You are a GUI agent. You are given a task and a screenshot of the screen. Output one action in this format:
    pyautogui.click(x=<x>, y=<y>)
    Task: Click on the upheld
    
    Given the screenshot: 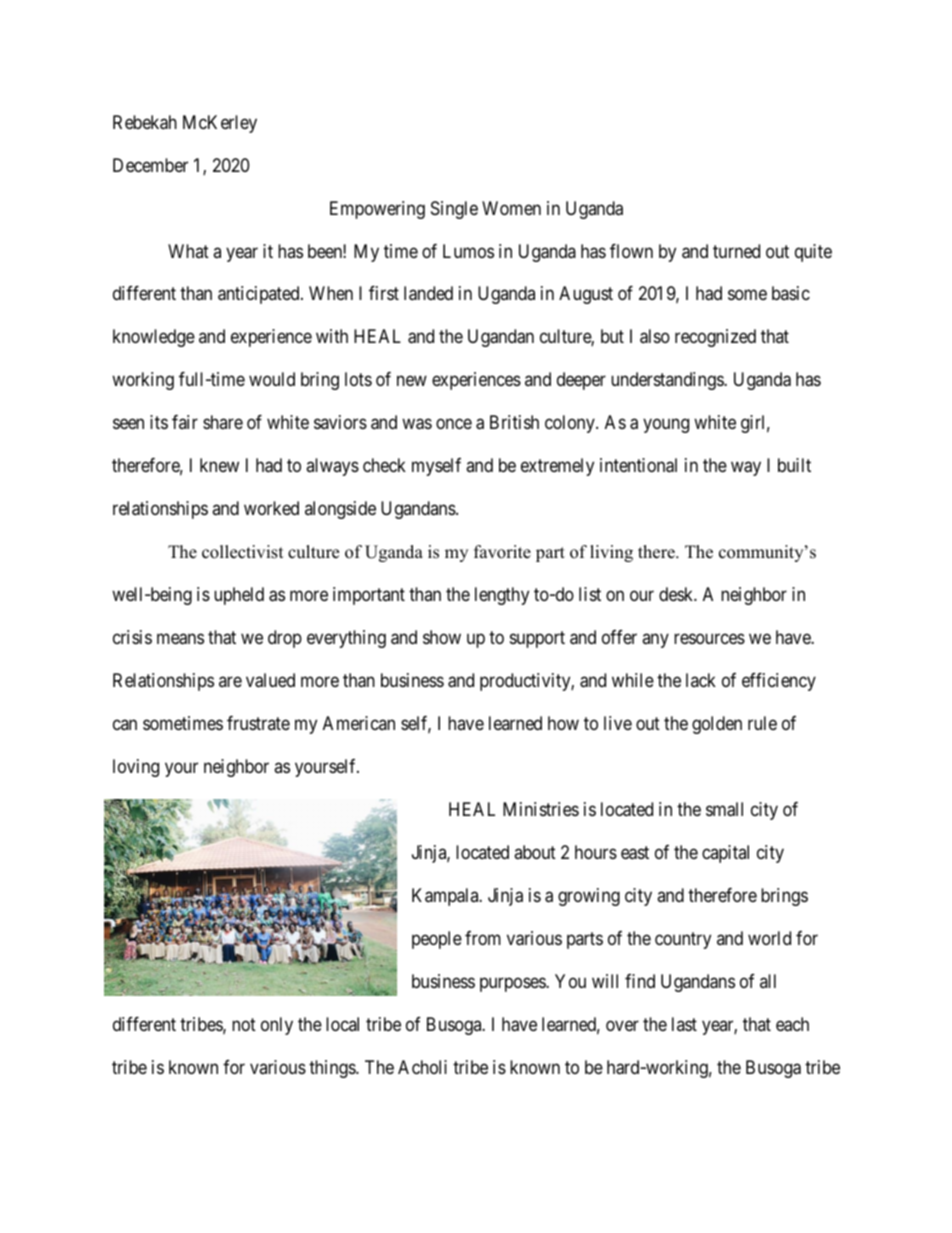 What is the action you would take?
    pyautogui.click(x=239, y=596)
